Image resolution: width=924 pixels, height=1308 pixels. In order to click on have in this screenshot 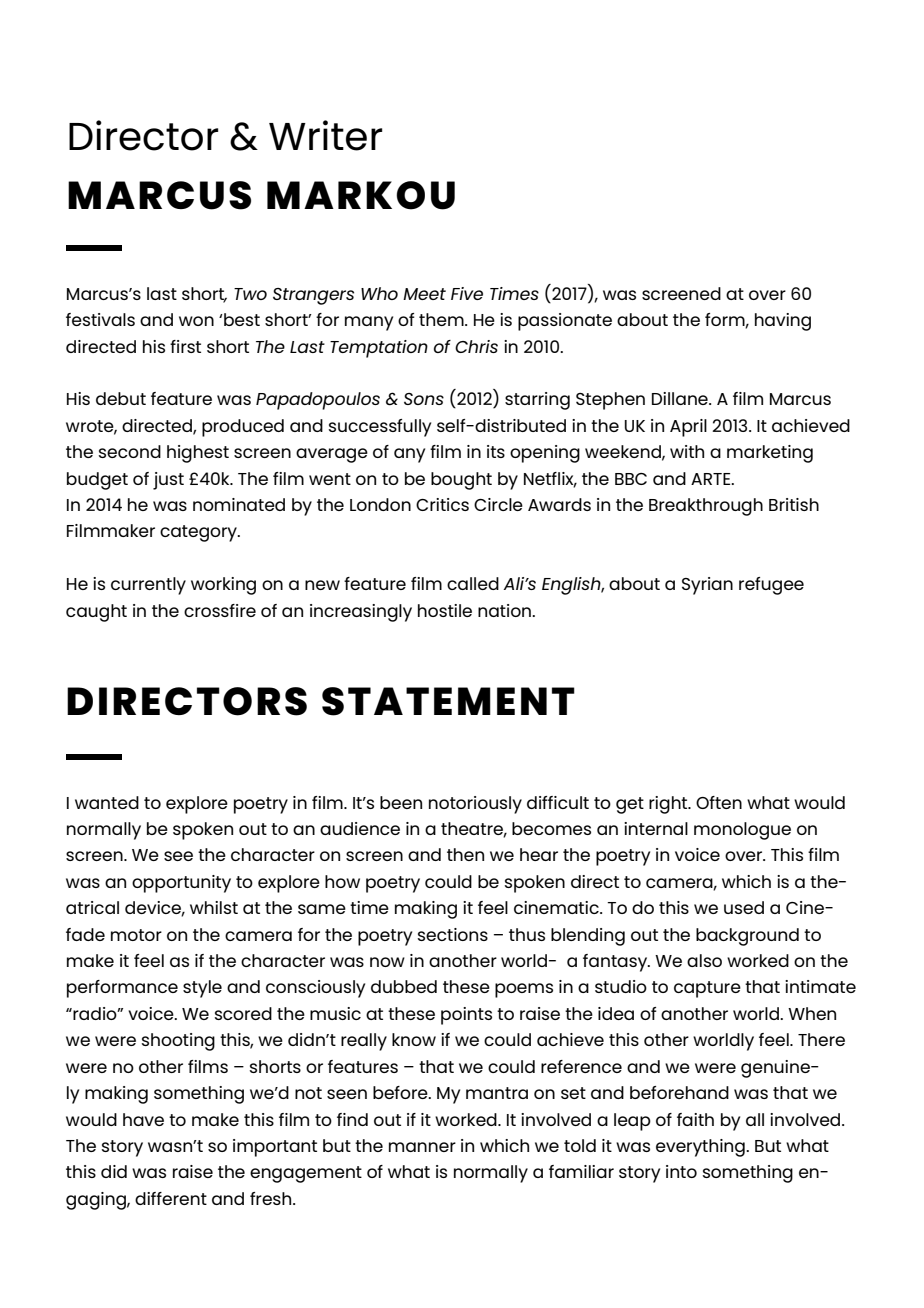, I will do `click(143, 1119)`.
